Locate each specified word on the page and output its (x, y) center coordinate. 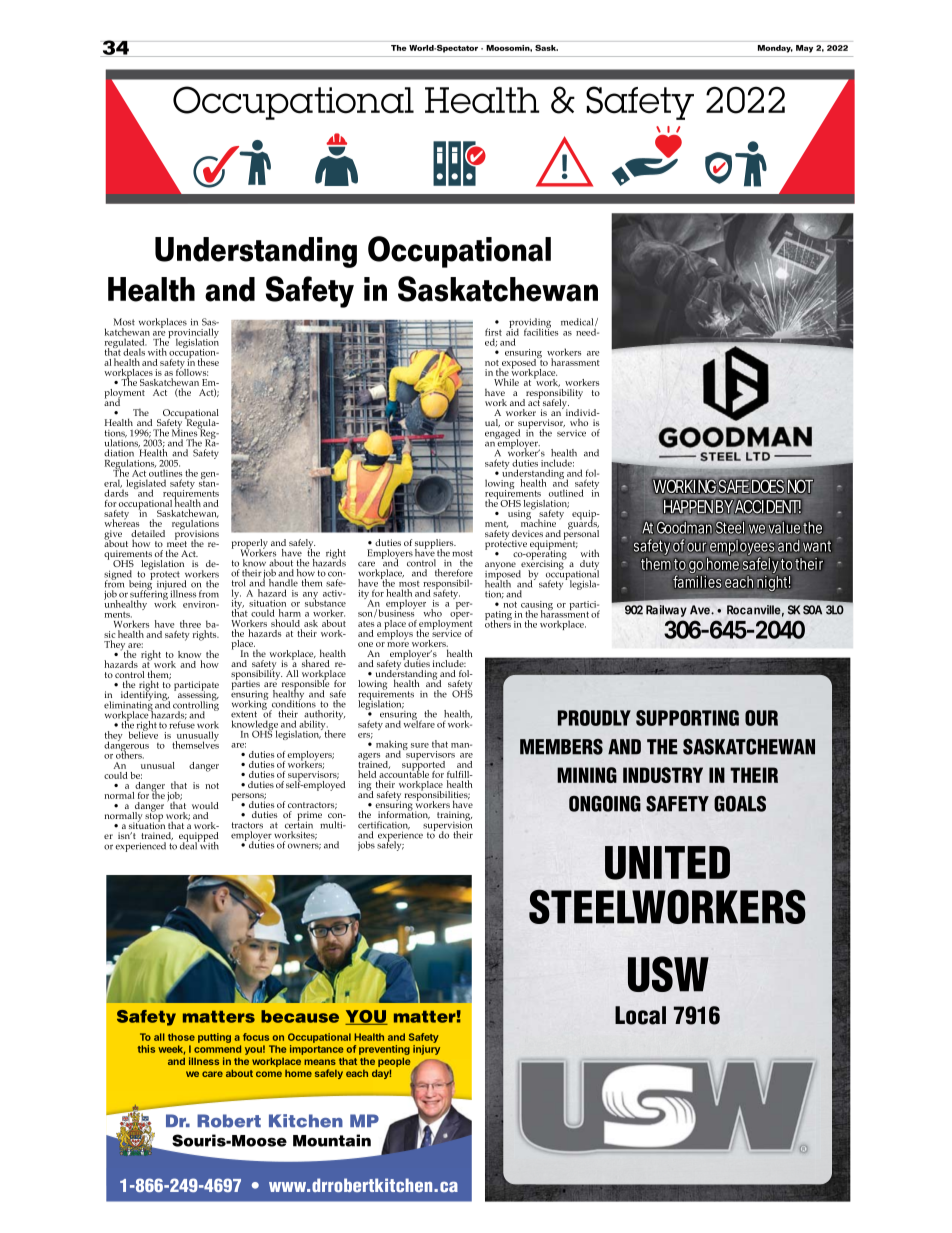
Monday (775, 49)
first (493, 332)
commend (217, 1049)
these (208, 362)
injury (426, 1050)
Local (640, 1015)
